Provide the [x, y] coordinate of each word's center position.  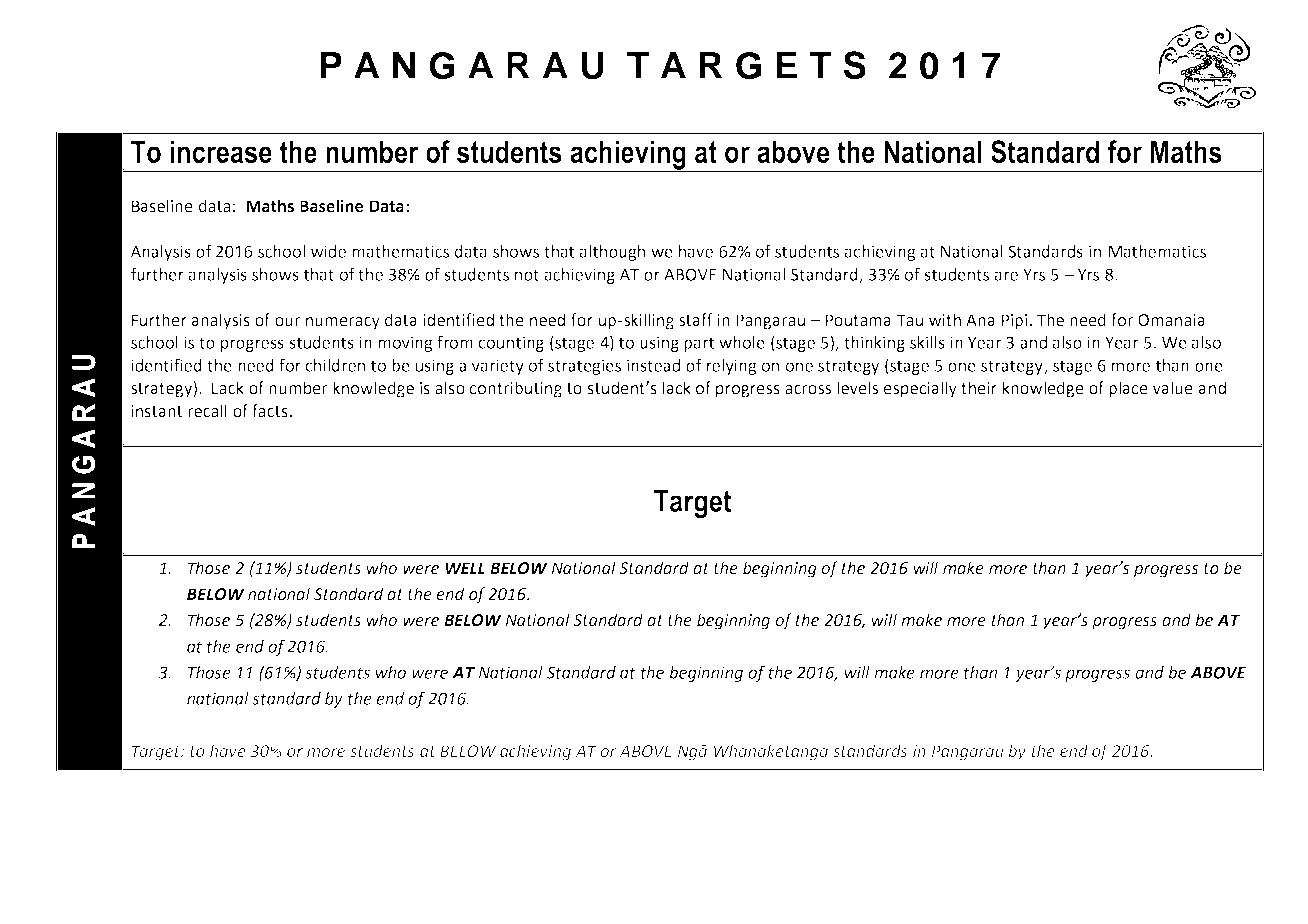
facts [270, 411]
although [612, 253]
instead [653, 365]
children [335, 365]
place [1128, 389]
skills [927, 342]
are [1006, 276]
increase [221, 151]
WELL [465, 568]
